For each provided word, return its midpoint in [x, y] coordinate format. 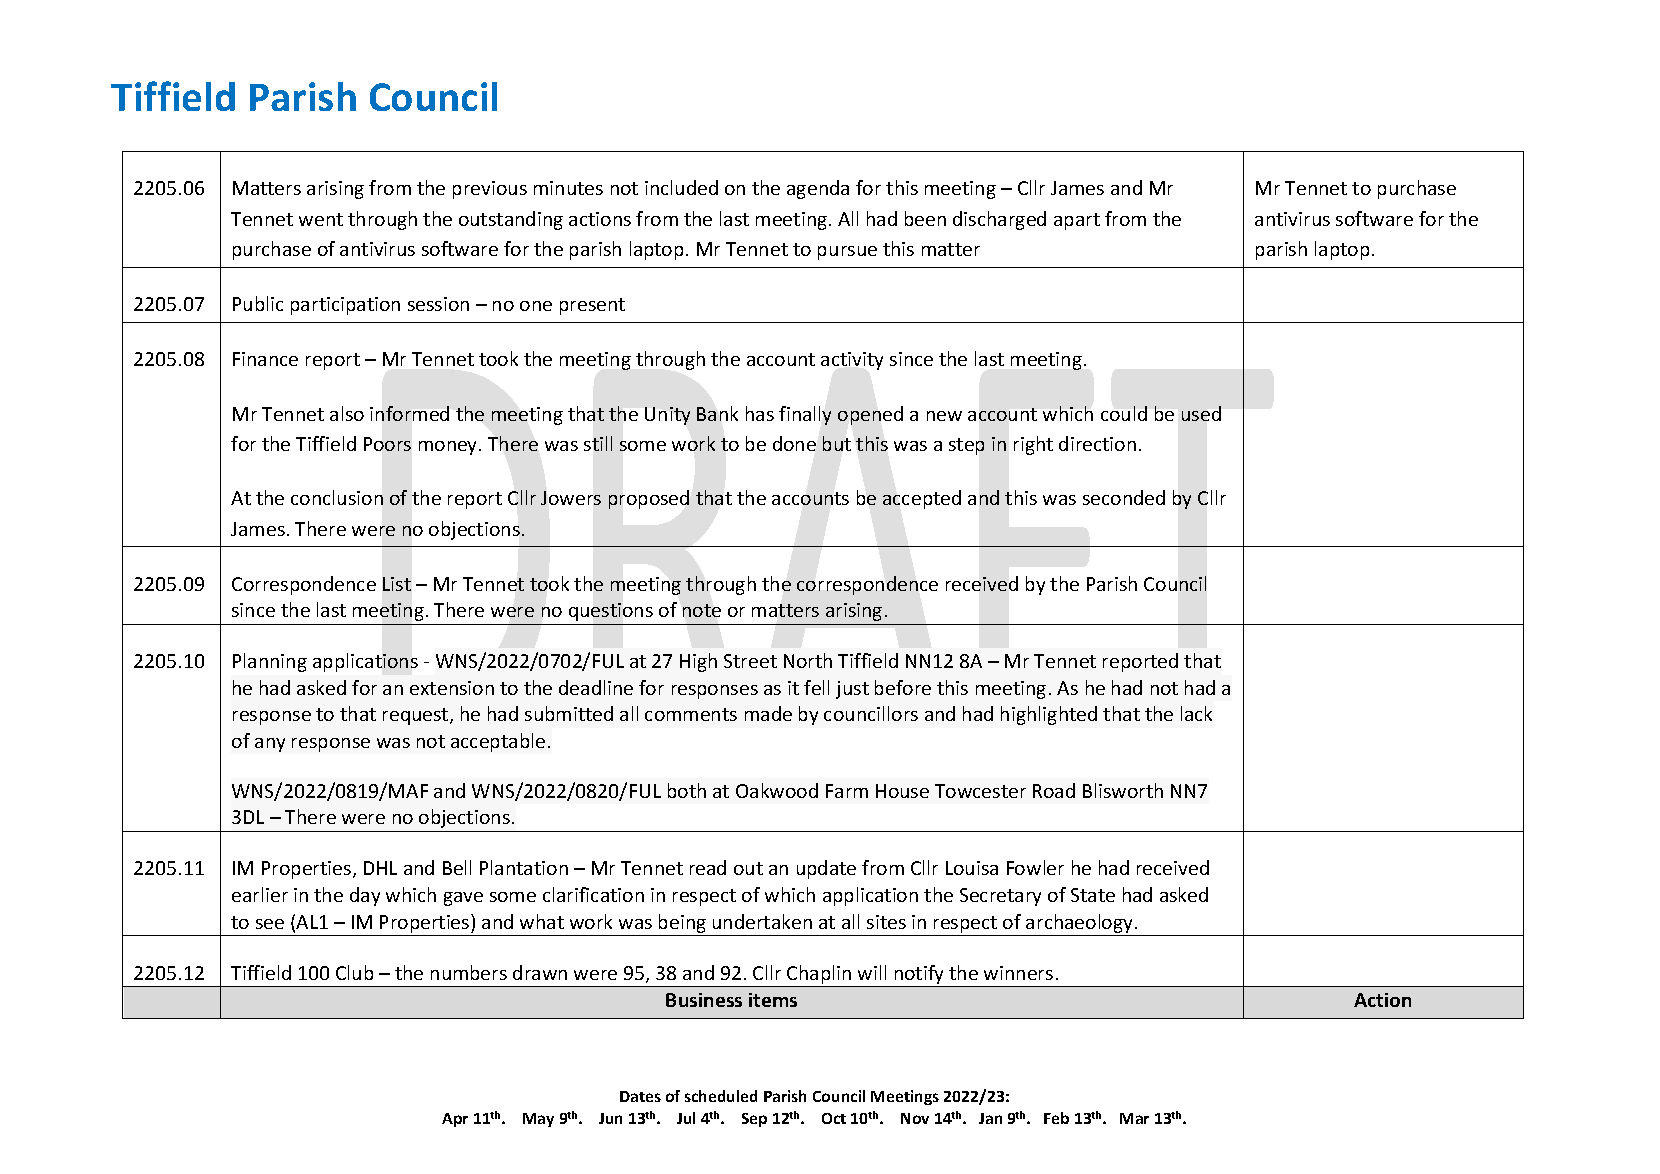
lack [1196, 713]
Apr [455, 1120]
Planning [270, 662]
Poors [387, 444]
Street [750, 661]
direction [1097, 443]
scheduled [721, 1096]
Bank [717, 413]
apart [1077, 221]
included [681, 187]
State [1093, 895]
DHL [380, 868]
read [708, 867]
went [321, 219]
